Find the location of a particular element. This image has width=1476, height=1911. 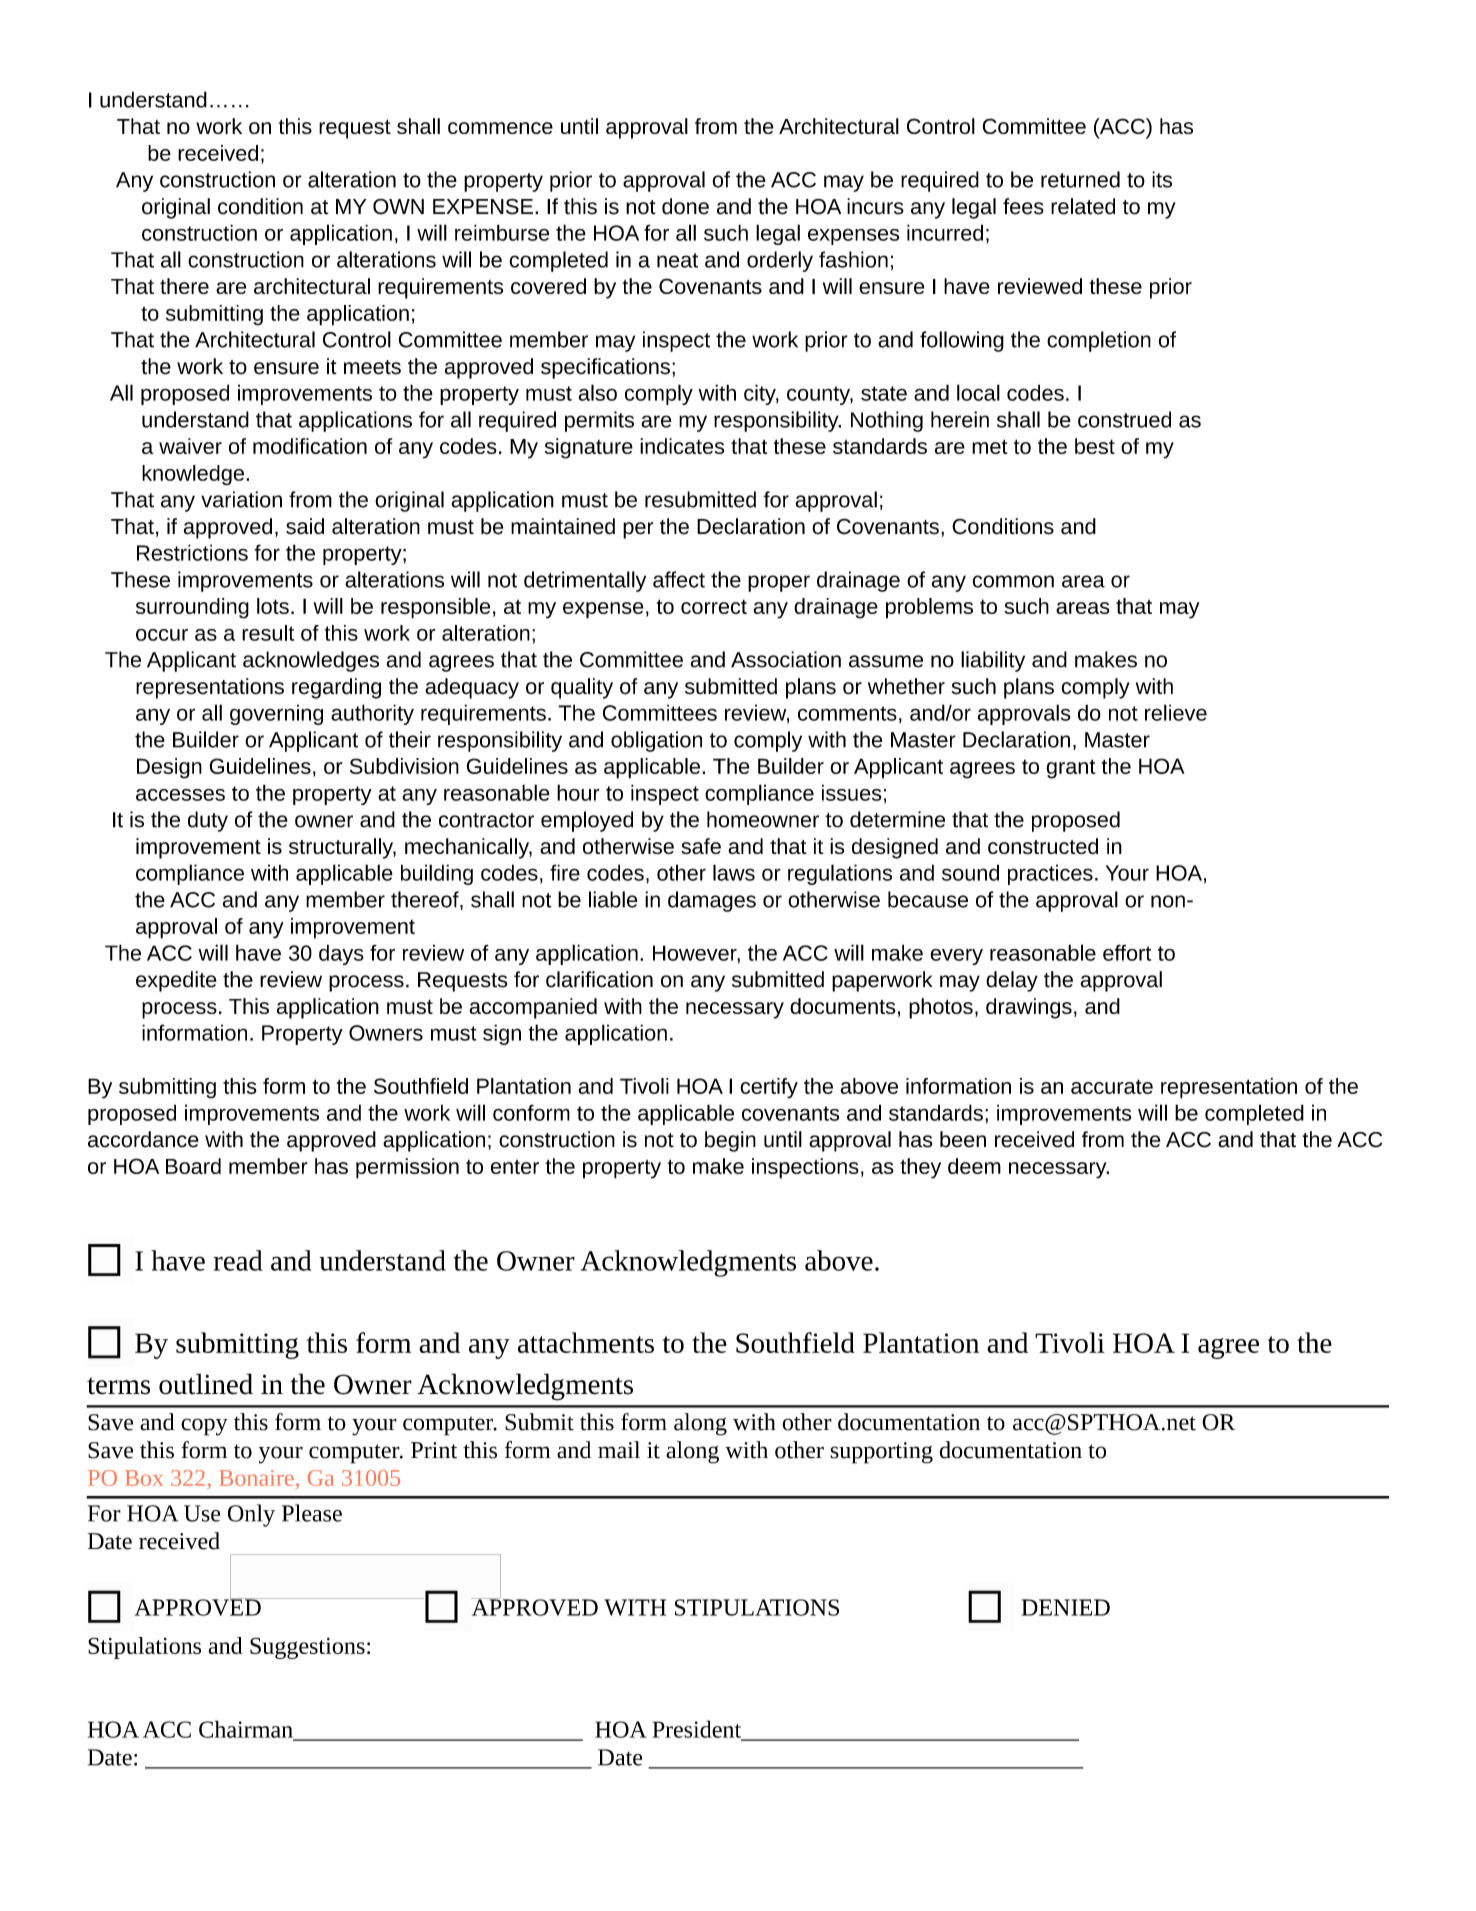

commence is located at coordinates (500, 128).
